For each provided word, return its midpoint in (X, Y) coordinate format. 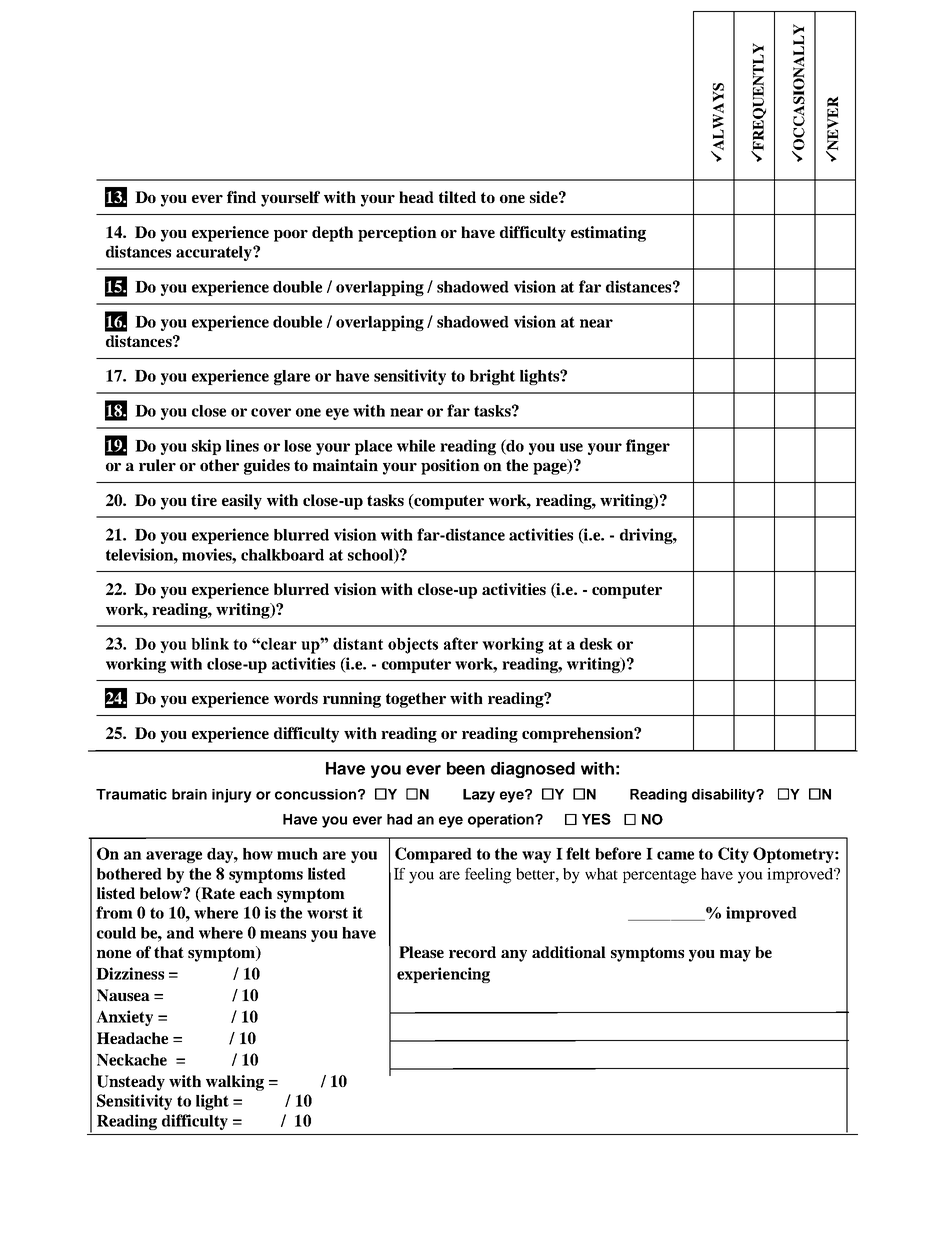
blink (210, 643)
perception (397, 234)
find (241, 197)
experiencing (443, 975)
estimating (608, 234)
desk (596, 644)
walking (235, 1083)
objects (413, 645)
